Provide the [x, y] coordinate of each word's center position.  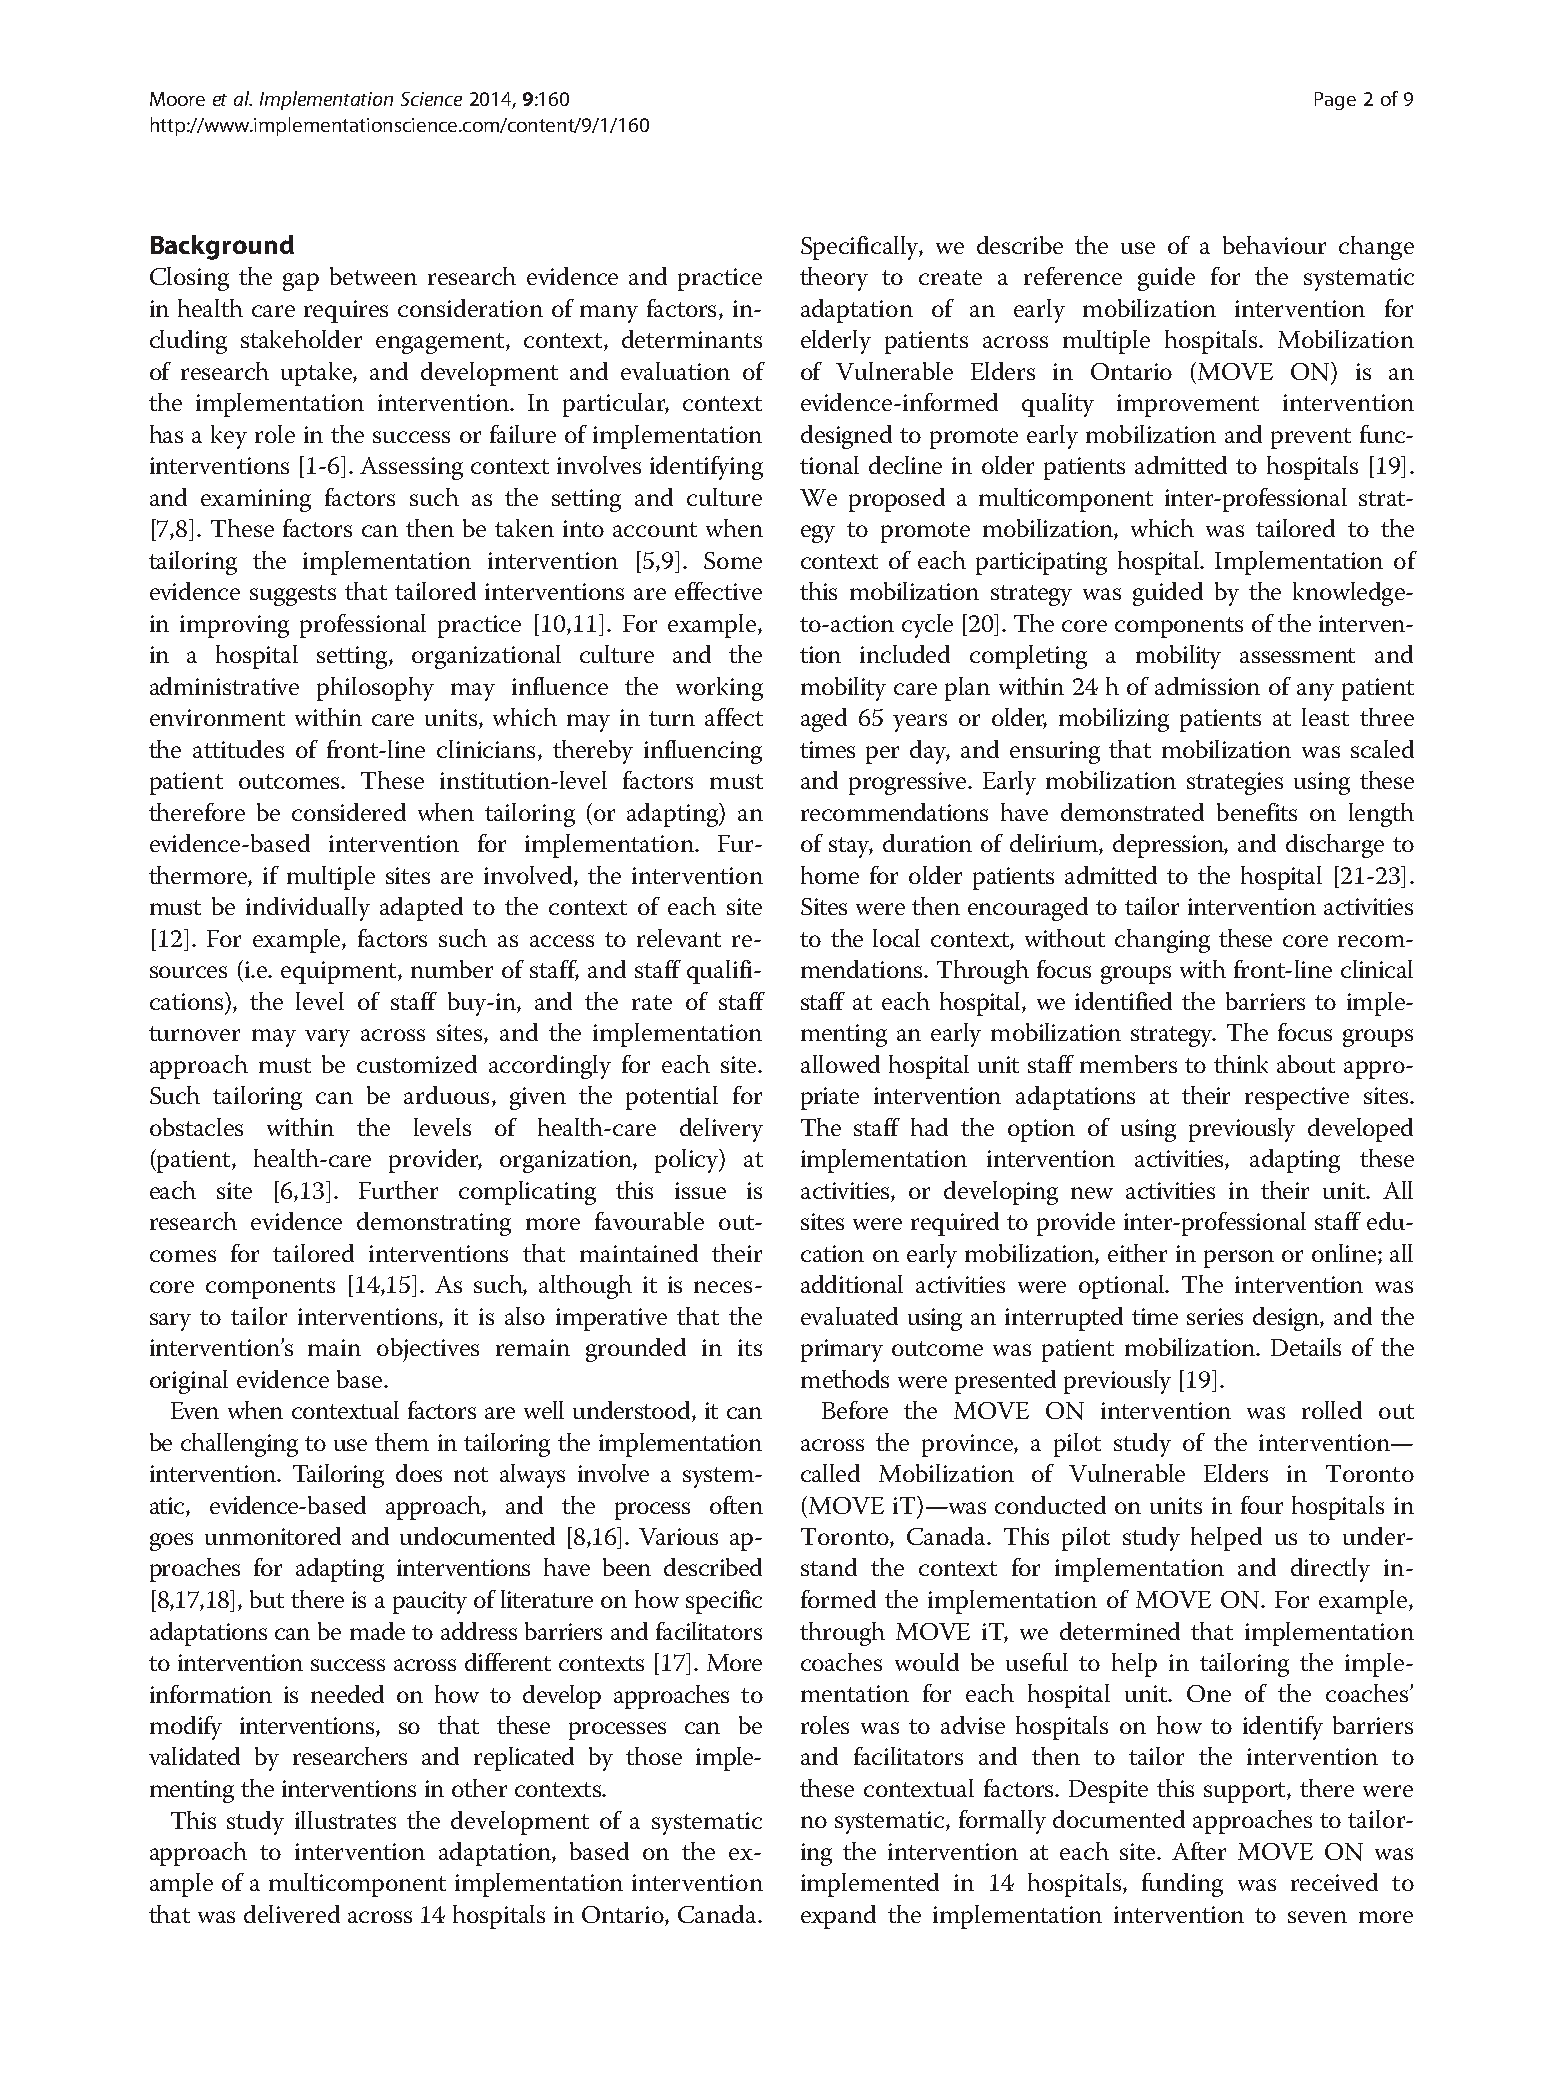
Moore [177, 99]
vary [327, 1038]
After [1199, 1851]
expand [838, 1917]
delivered [292, 1914]
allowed [840, 1064]
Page [1335, 101]
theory [834, 279]
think [1241, 1064]
